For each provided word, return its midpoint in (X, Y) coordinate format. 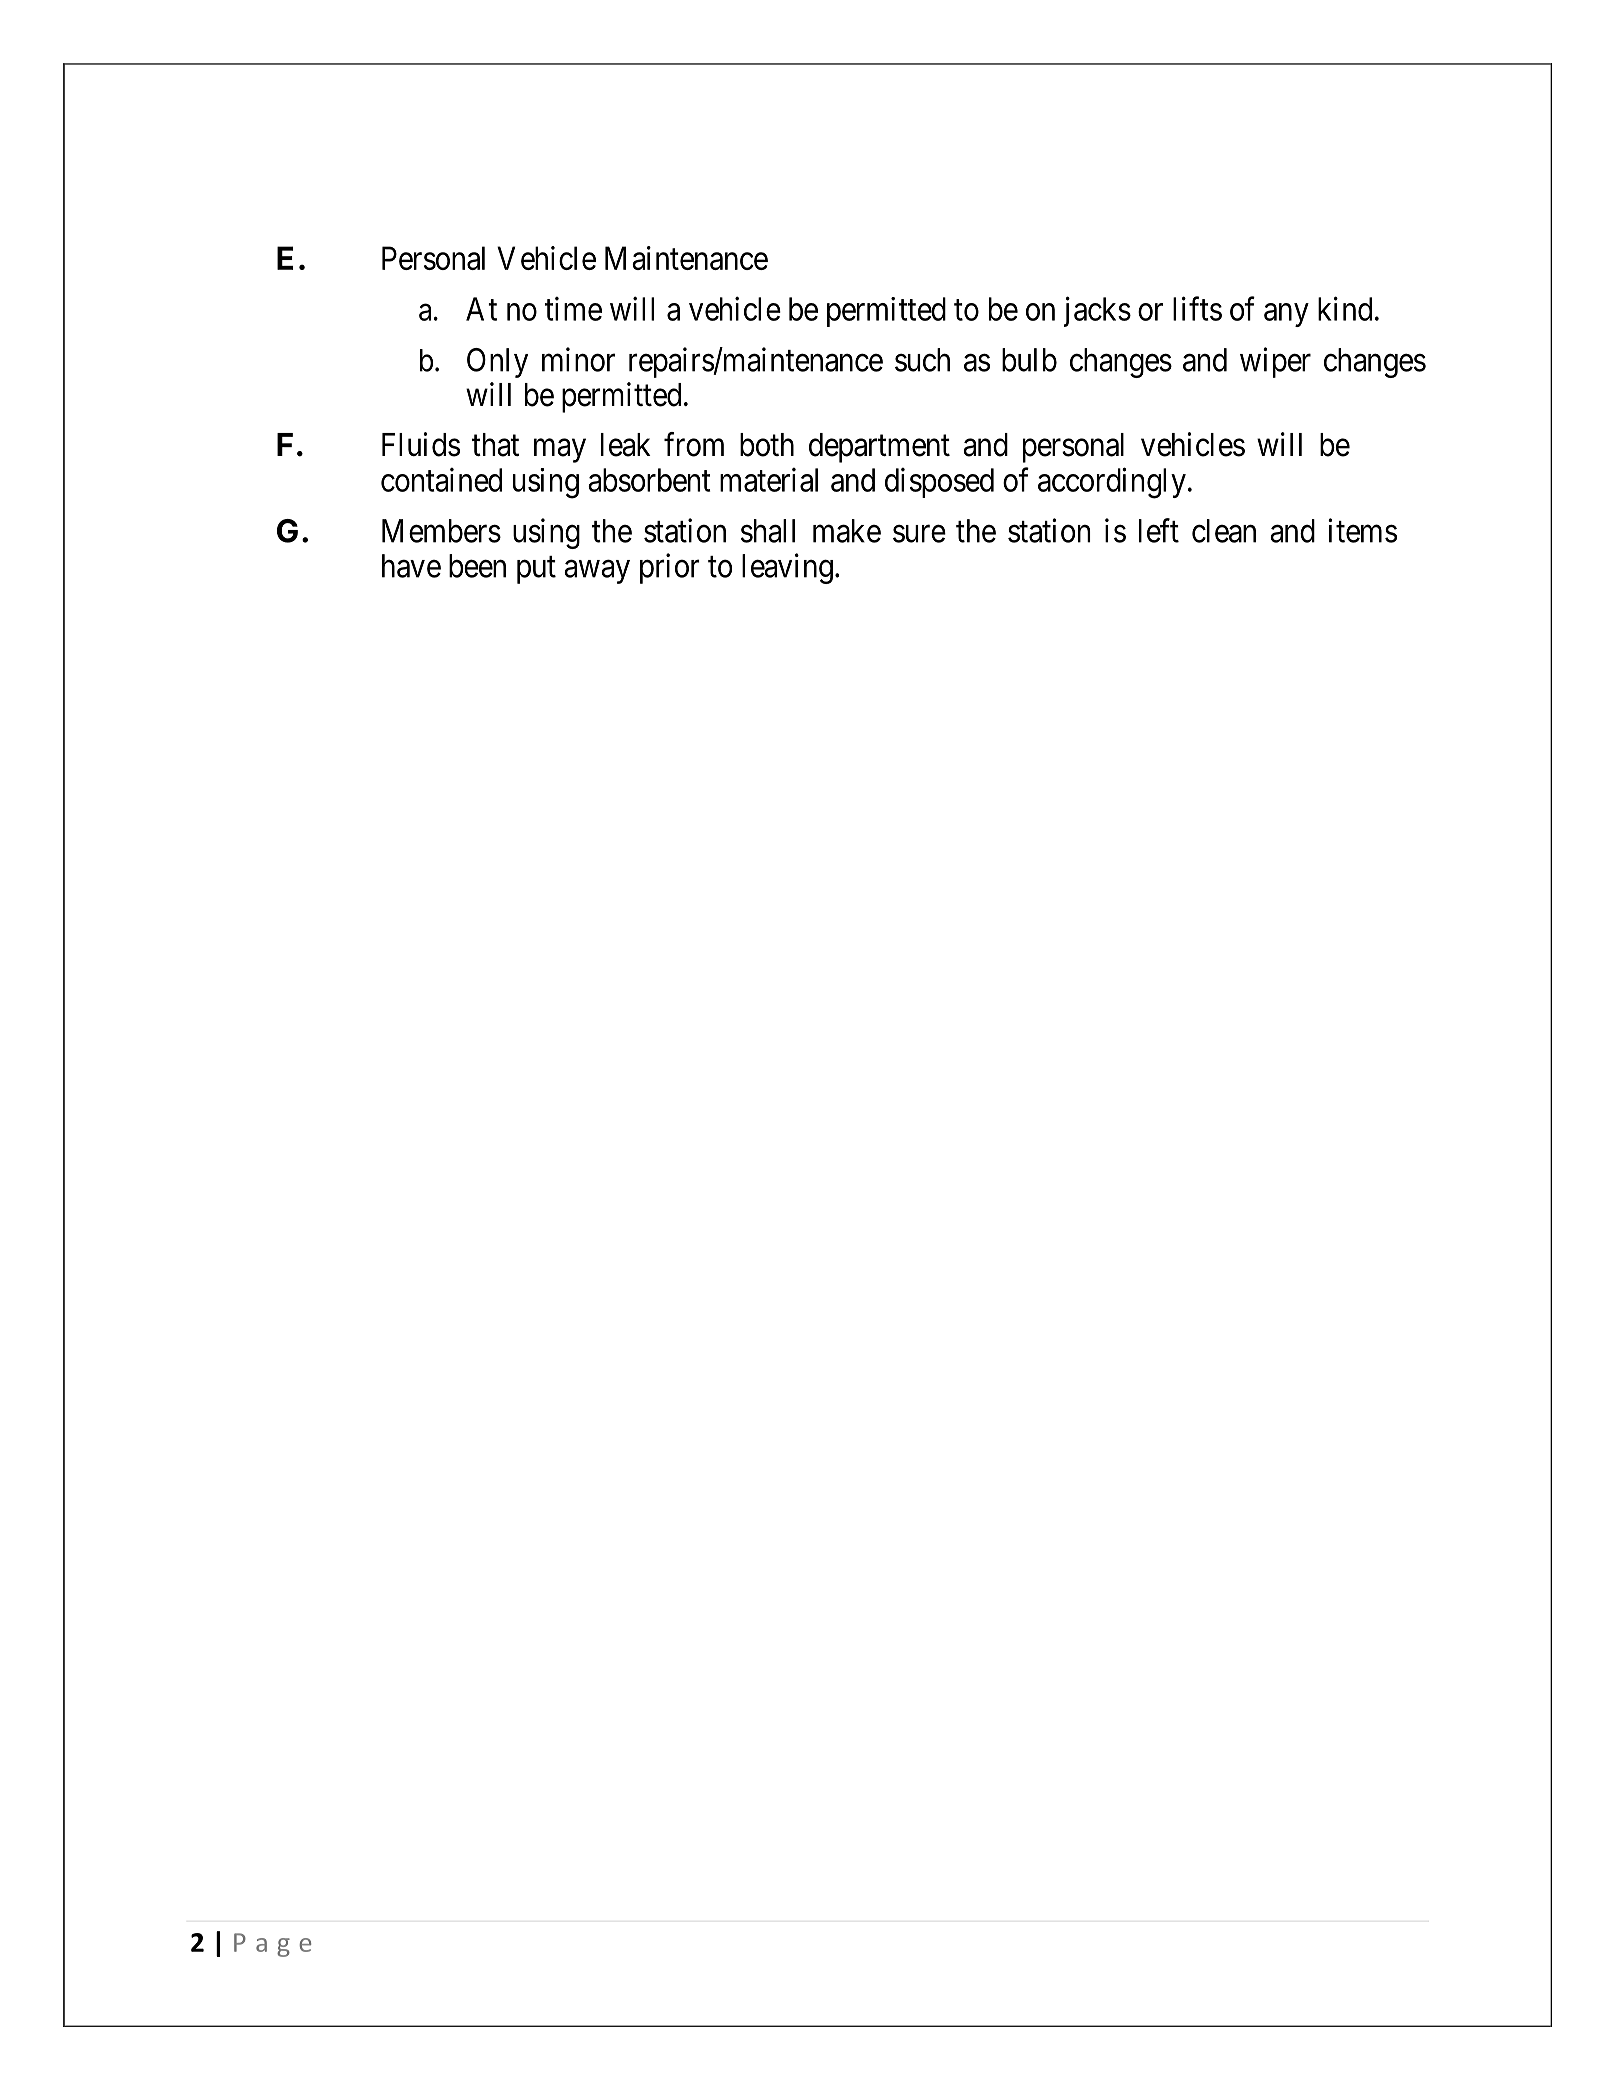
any (1286, 315)
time (573, 309)
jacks (1097, 311)
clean (1224, 531)
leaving (787, 568)
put (536, 570)
